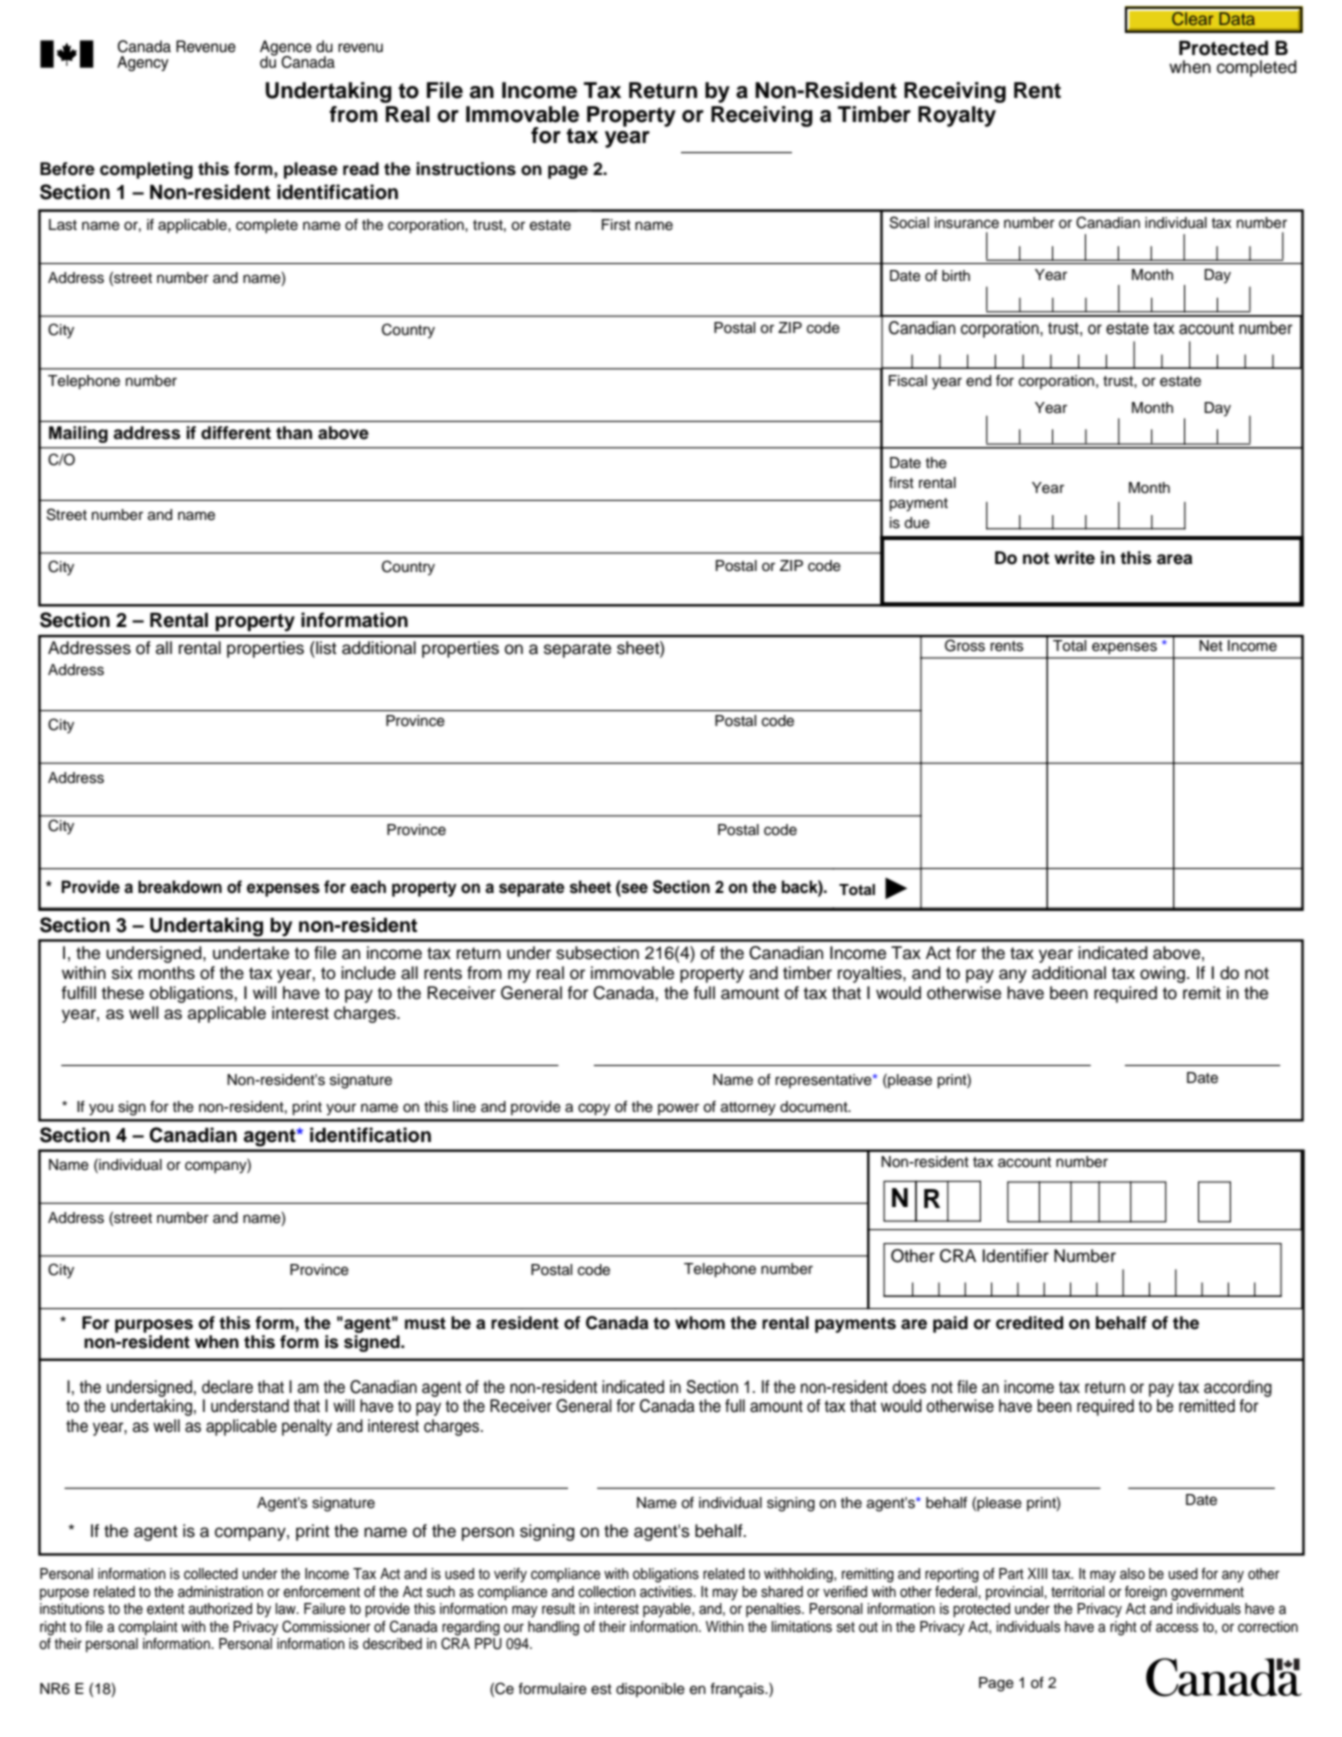  Describe the element at coordinates (871, 974) in the document. I see `royalties` at that location.
